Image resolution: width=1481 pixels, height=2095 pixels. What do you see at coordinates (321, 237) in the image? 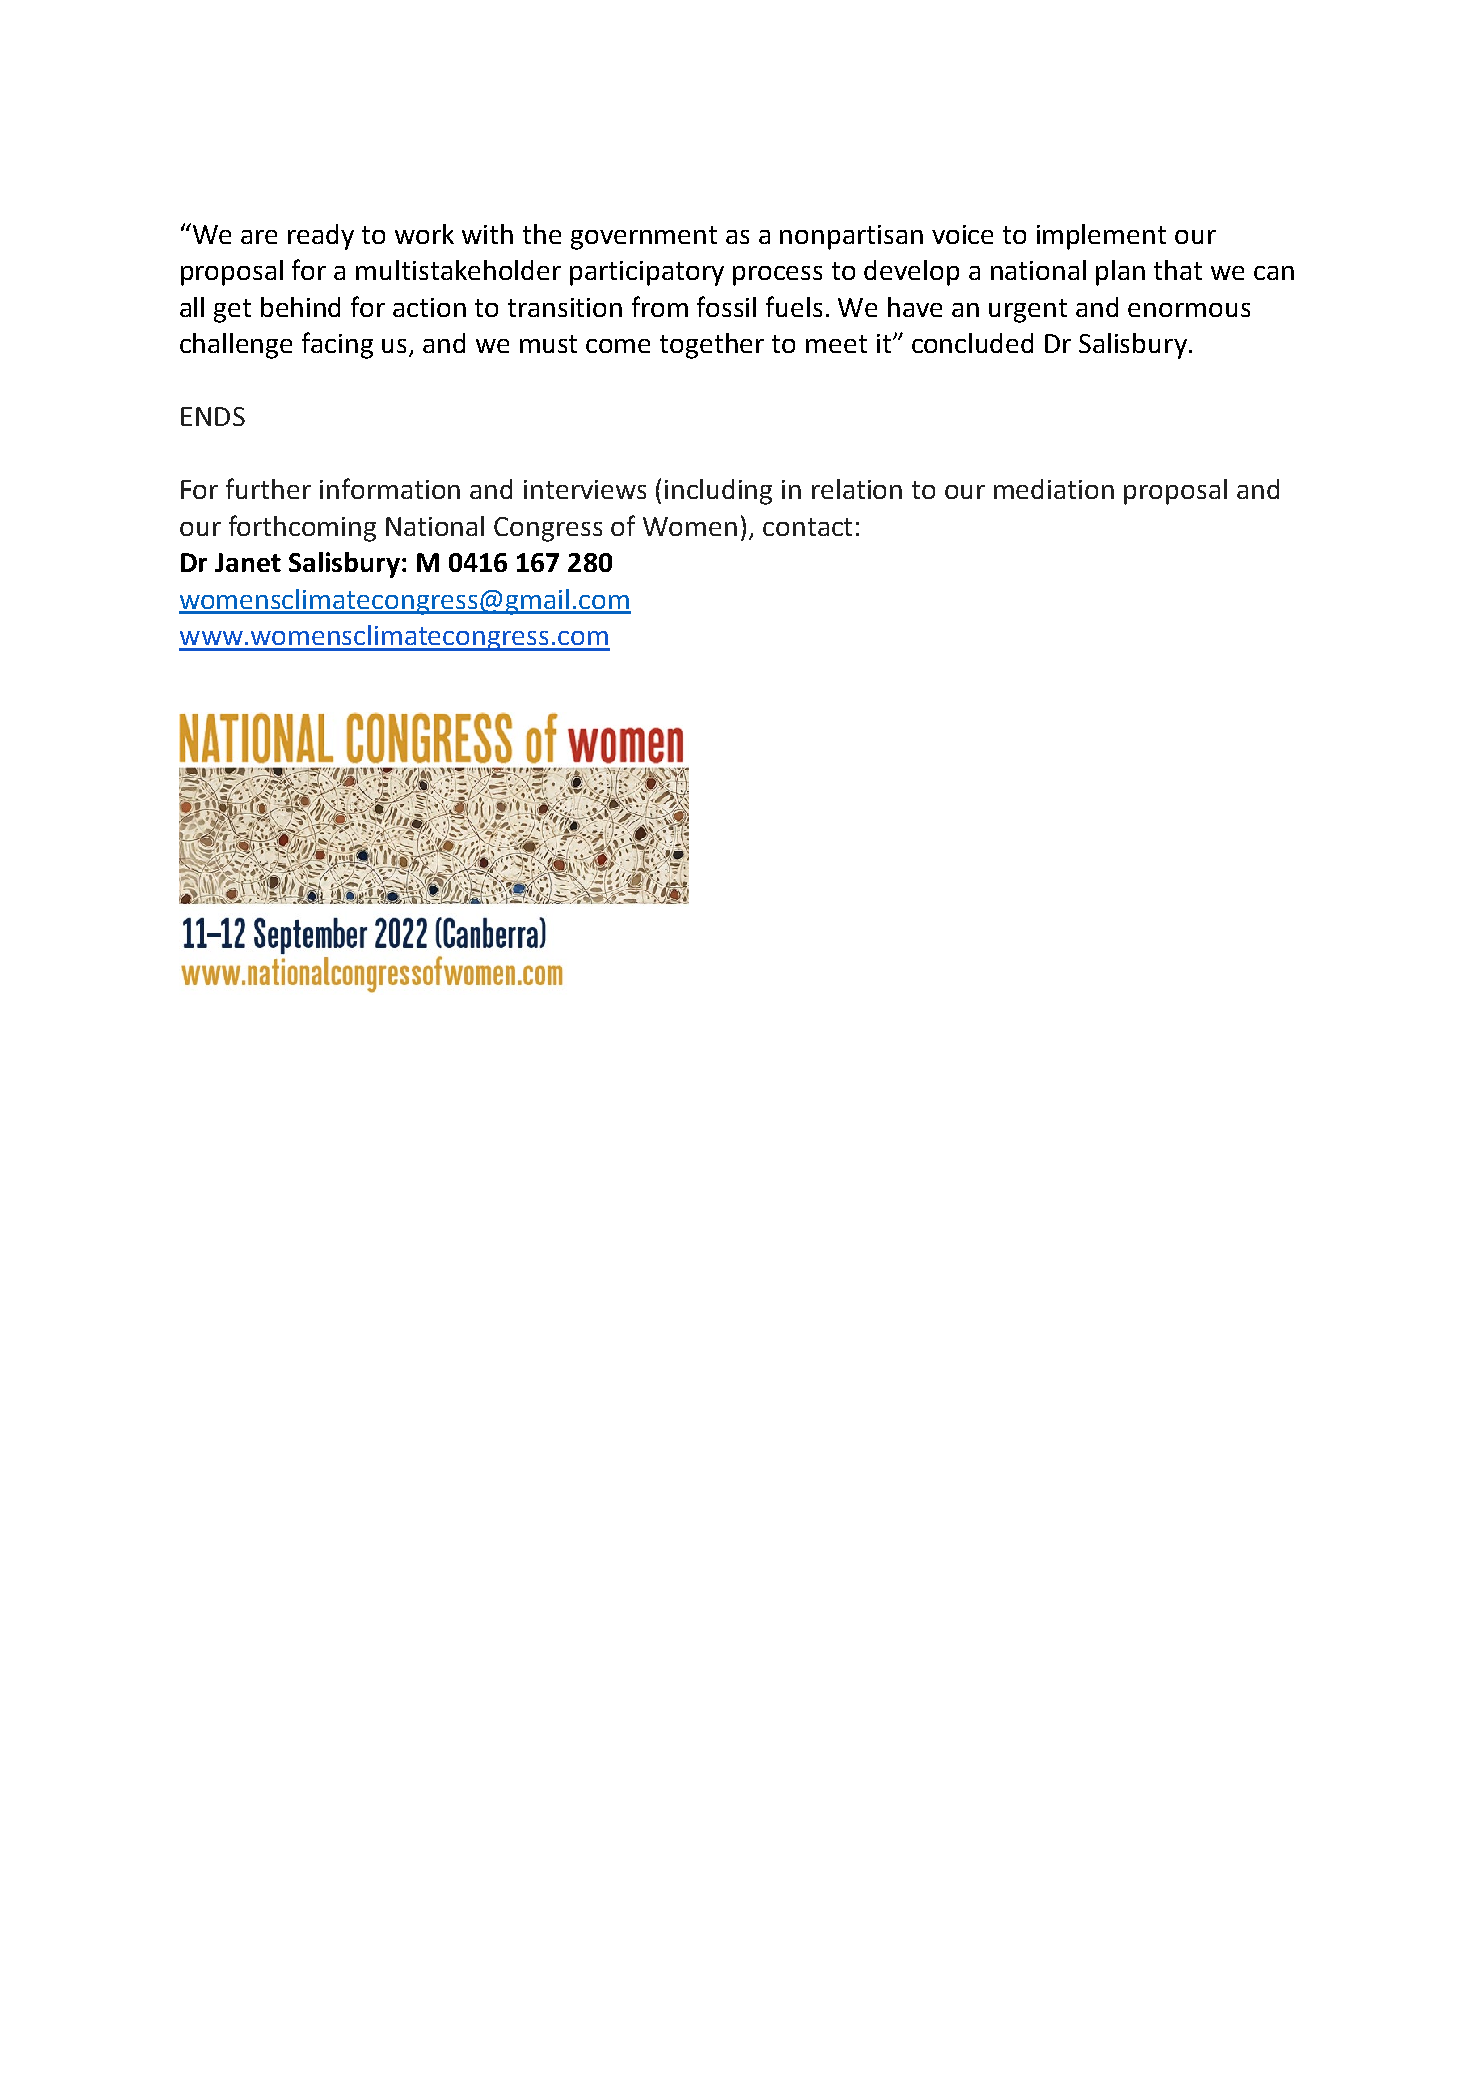
I see `ready` at bounding box center [321, 237].
